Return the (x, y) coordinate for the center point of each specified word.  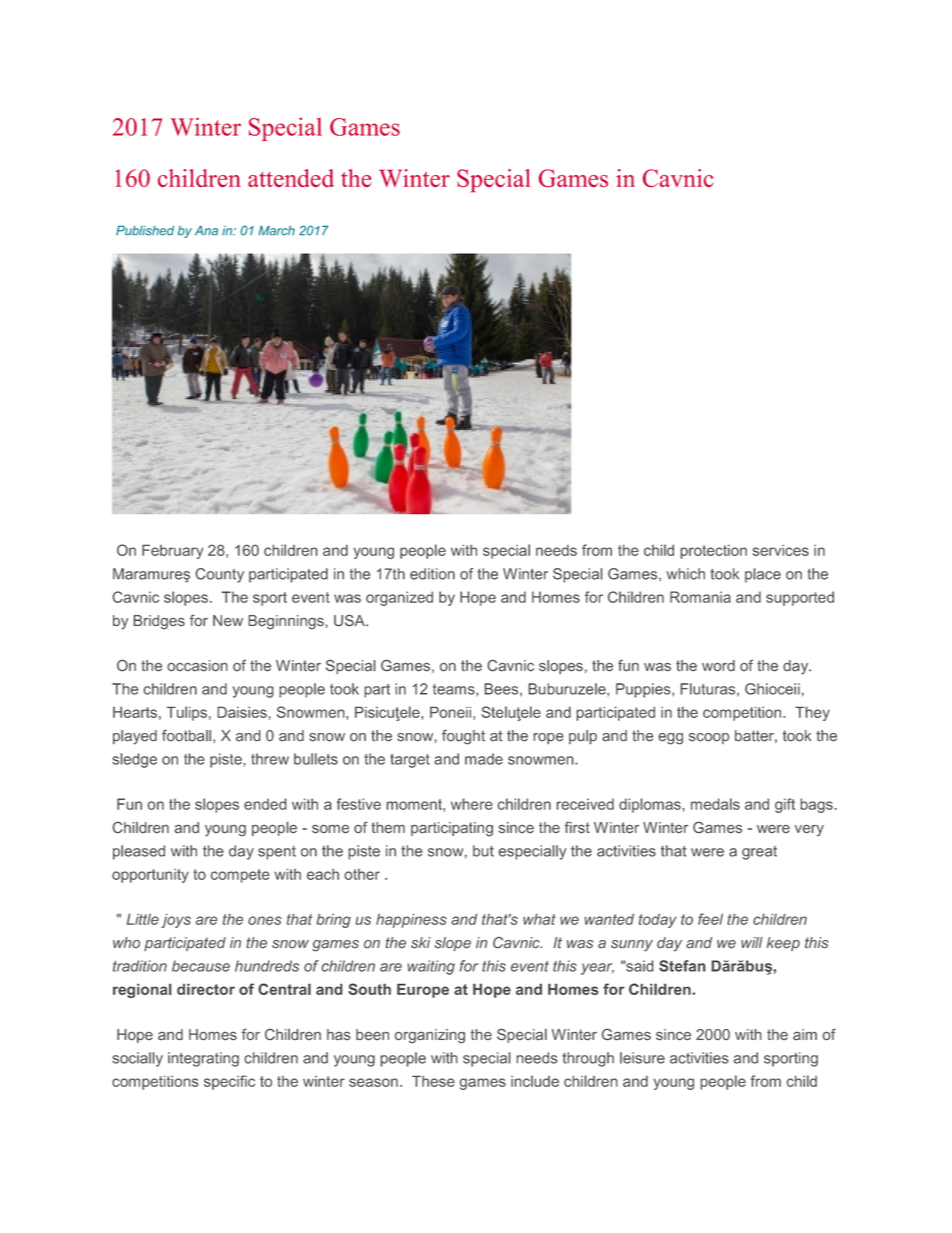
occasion (197, 666)
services (781, 550)
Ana (206, 231)
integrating (203, 1059)
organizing (430, 1036)
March (277, 231)
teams (455, 689)
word (718, 666)
